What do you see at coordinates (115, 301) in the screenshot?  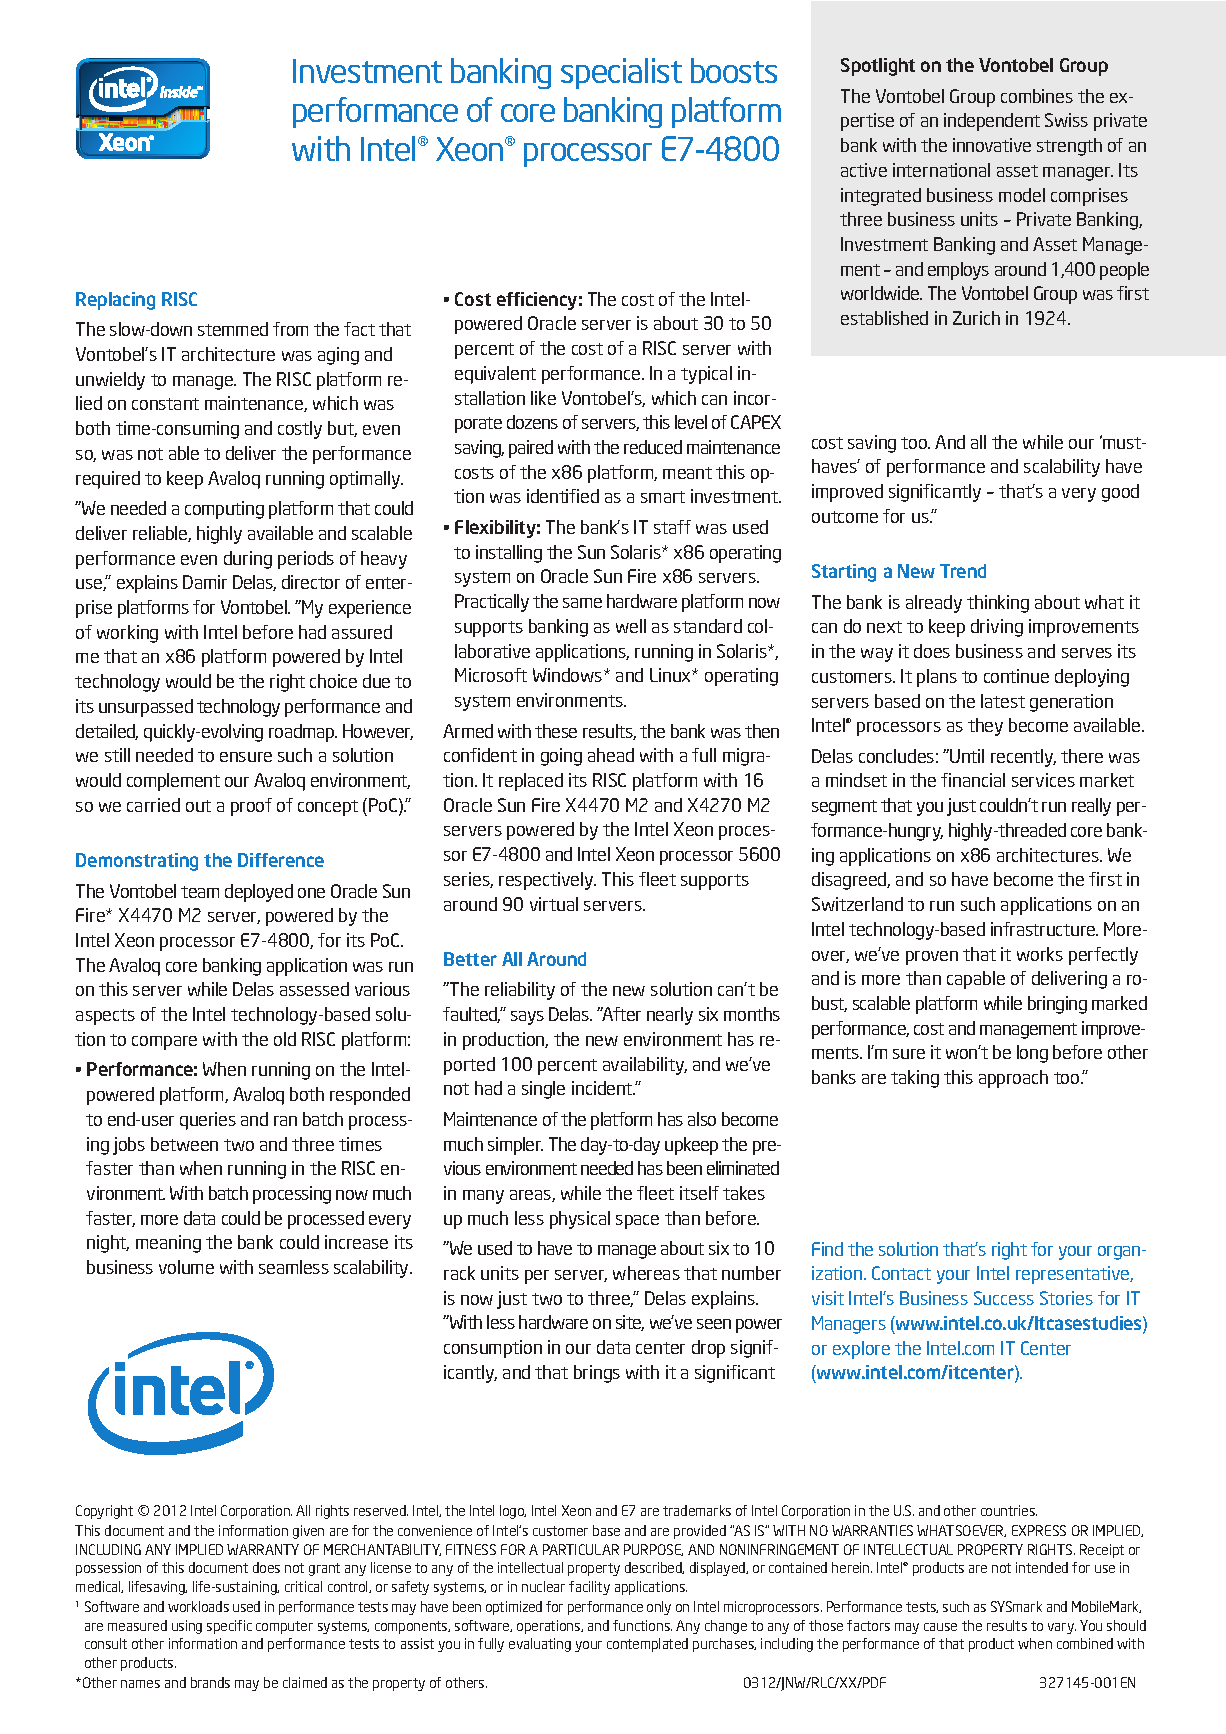 I see `Replacing` at bounding box center [115, 301].
